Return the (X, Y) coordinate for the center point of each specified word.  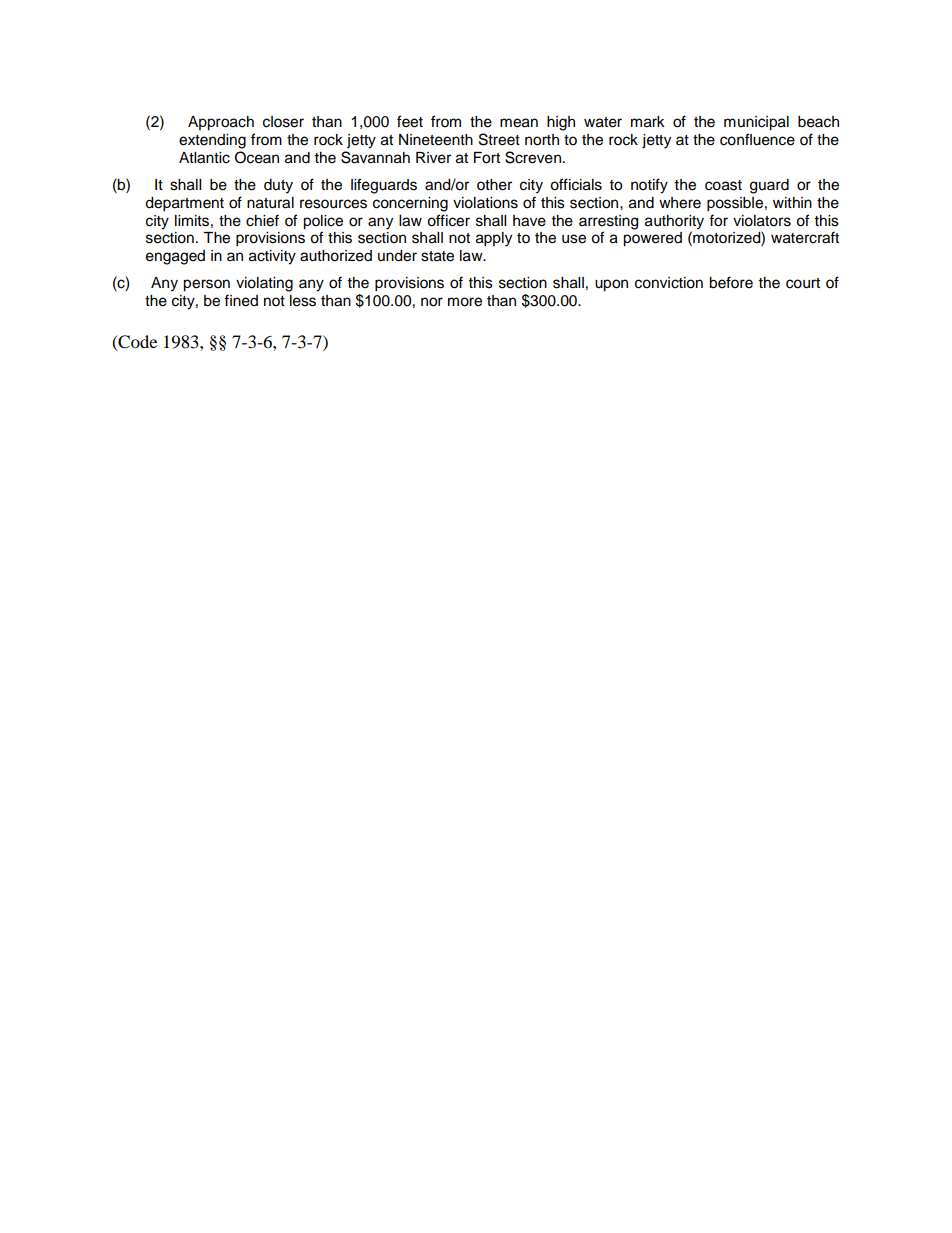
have (529, 221)
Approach (221, 123)
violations (485, 203)
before (731, 282)
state (437, 256)
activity (272, 257)
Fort (487, 158)
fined (241, 300)
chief (262, 220)
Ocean (257, 157)
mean (519, 123)
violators (762, 221)
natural (270, 203)
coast (723, 185)
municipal (756, 123)
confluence (757, 139)
